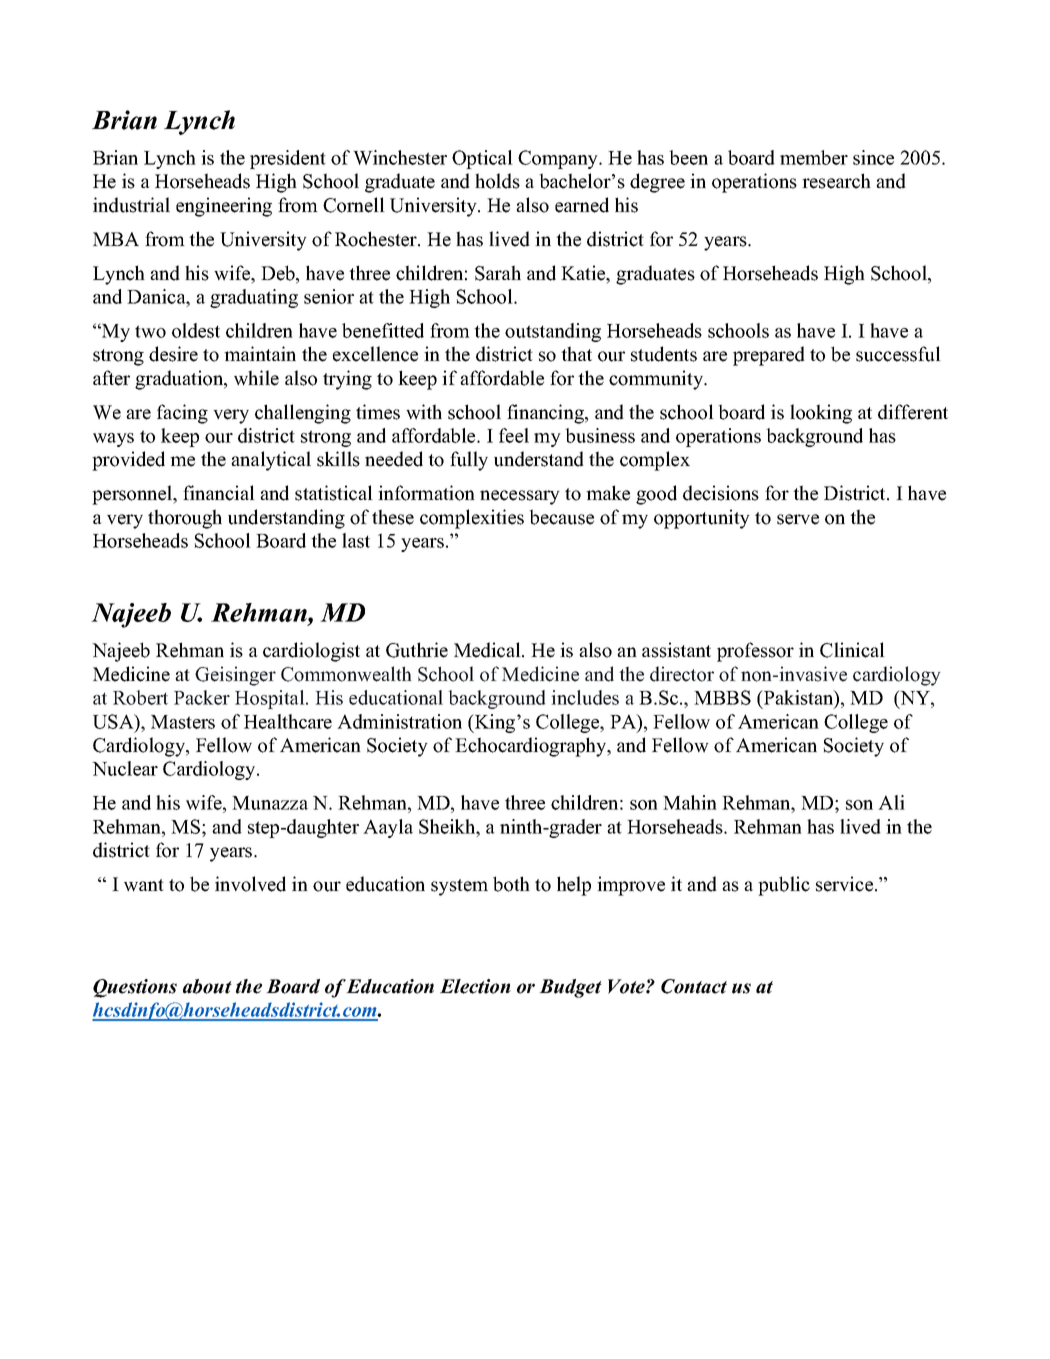 Image resolution: width=1050 pixels, height=1359 pixels. Describe the element at coordinates (561, 517) in the document. I see `because` at that location.
